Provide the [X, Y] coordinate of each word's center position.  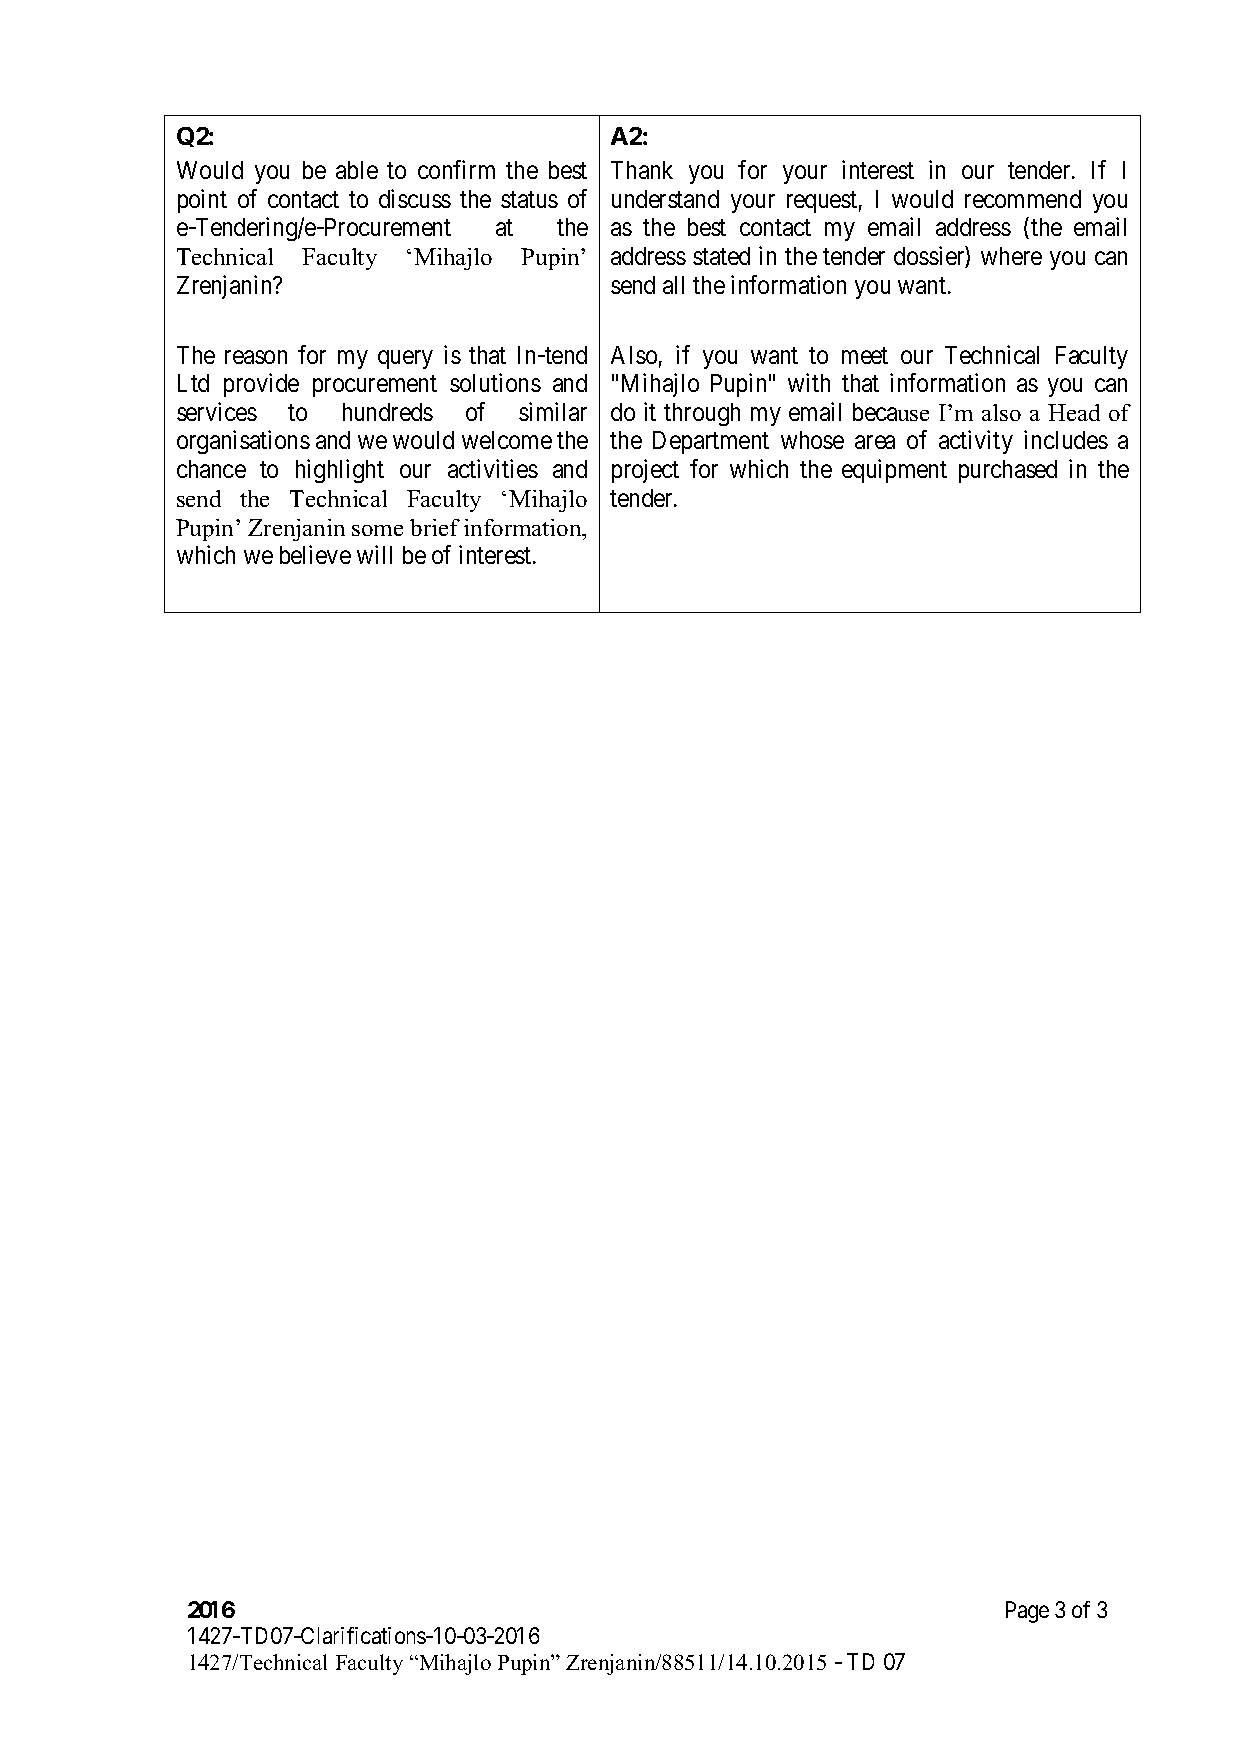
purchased [1008, 471]
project [645, 471]
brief [435, 527]
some [377, 530]
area [875, 442]
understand [665, 199]
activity [976, 442]
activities [493, 468]
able [357, 170]
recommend [1023, 199]
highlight [340, 471]
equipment [894, 471]
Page [1027, 1612]
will [374, 554]
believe [315, 554]
